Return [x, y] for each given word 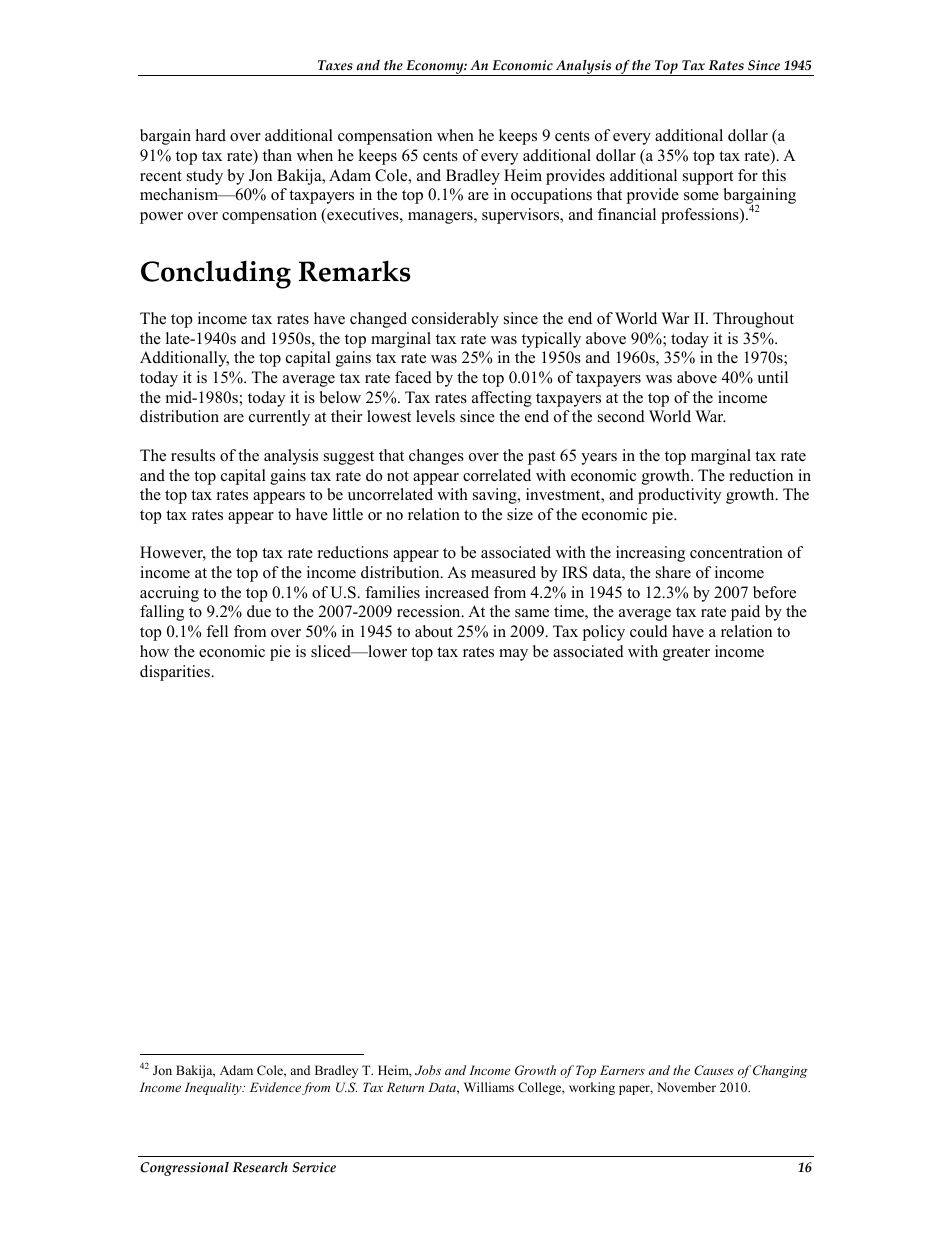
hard [211, 135]
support [708, 178]
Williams [489, 1087]
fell [217, 631]
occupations [551, 196]
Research [260, 1167]
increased [457, 592]
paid [745, 613]
